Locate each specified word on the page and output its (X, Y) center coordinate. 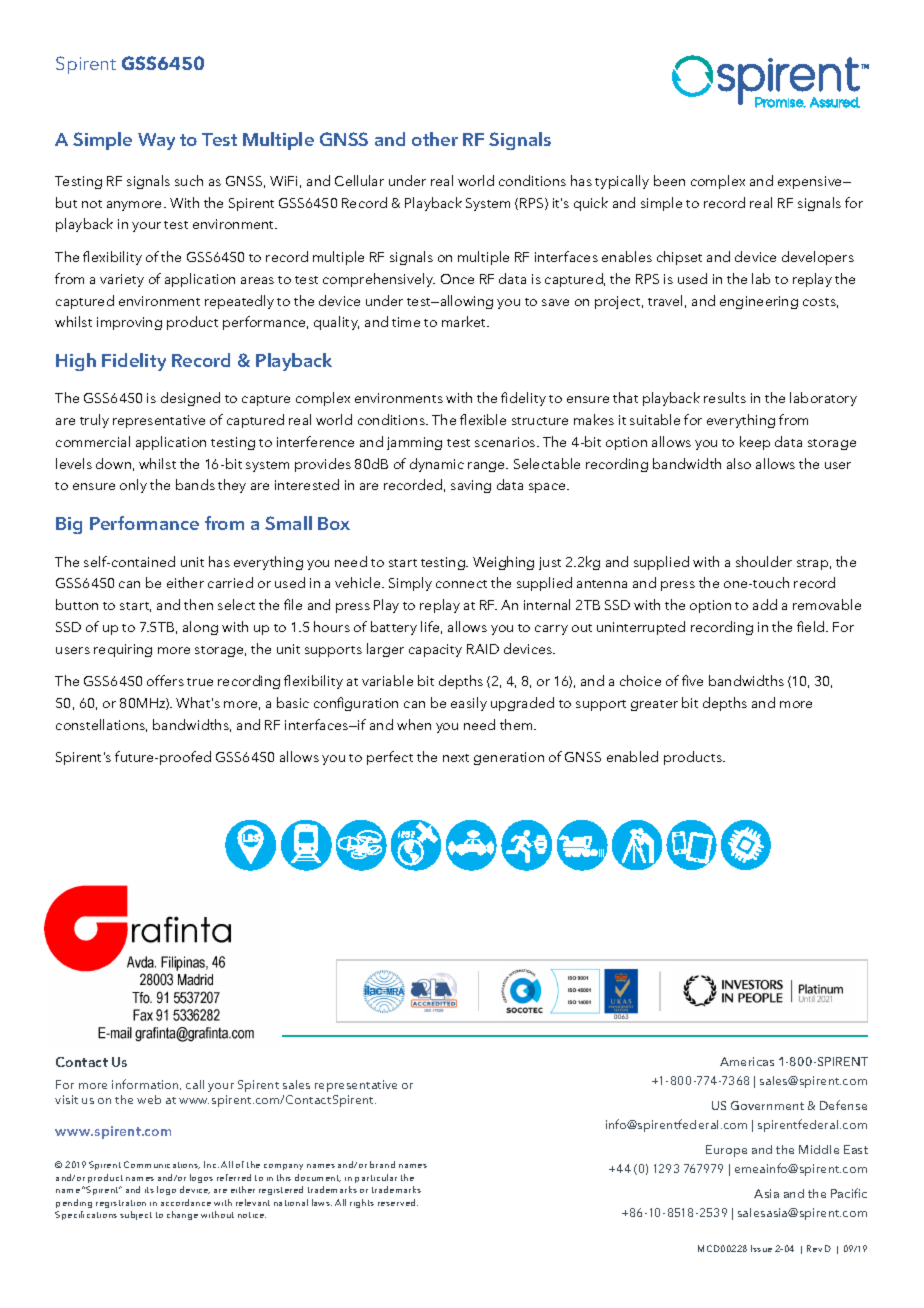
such (189, 180)
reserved (398, 1202)
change (182, 1215)
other (435, 139)
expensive (811, 182)
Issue (761, 1248)
